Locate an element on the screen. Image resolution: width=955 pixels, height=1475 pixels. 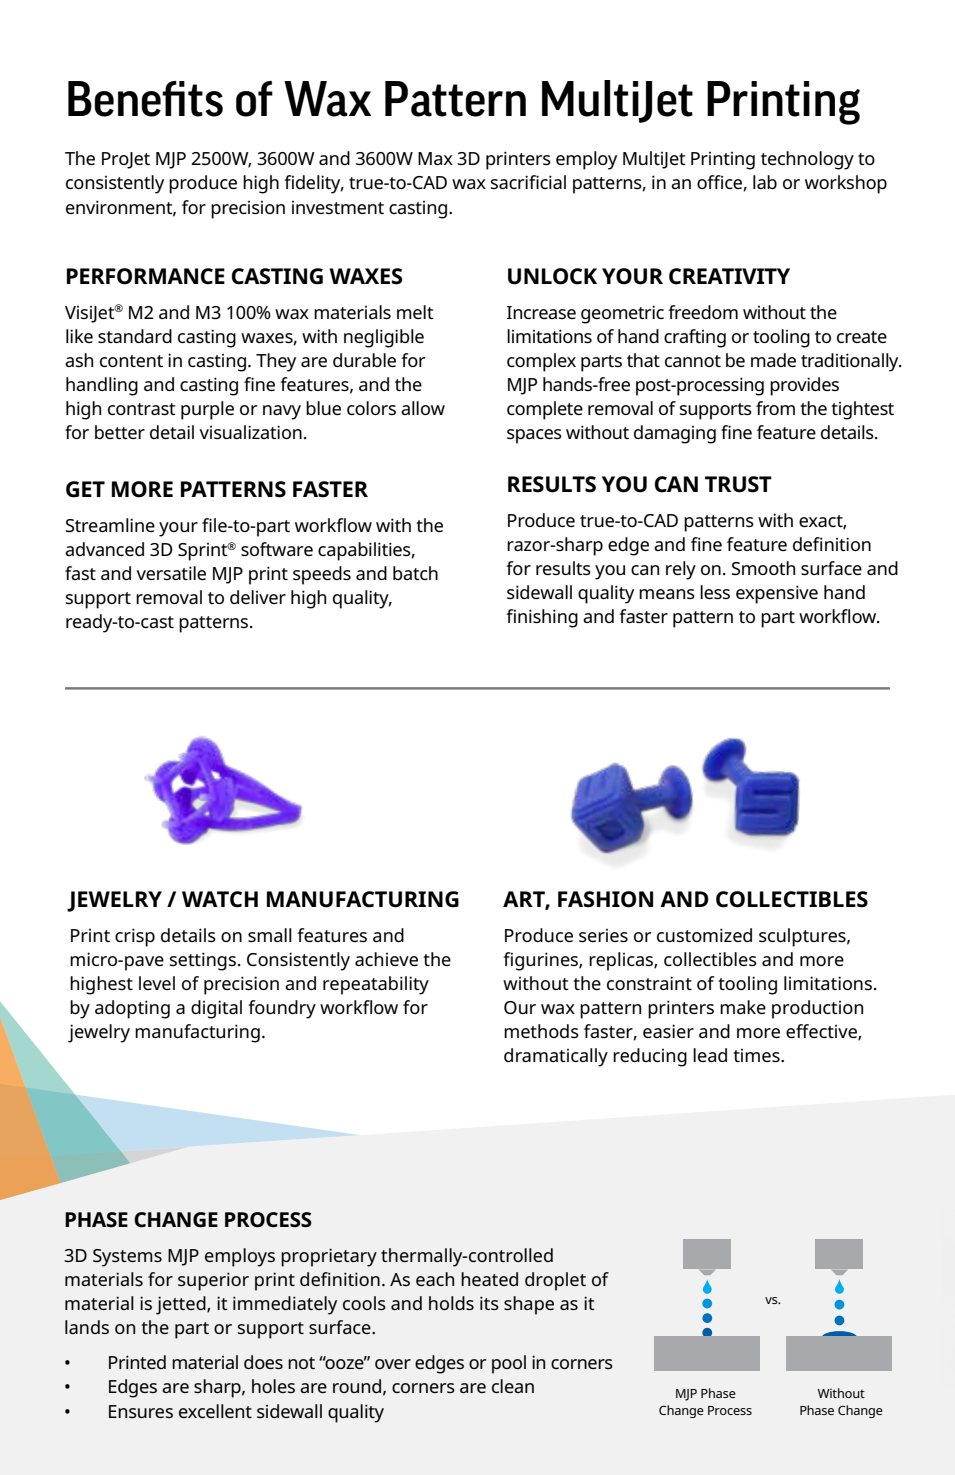
times is located at coordinates (757, 1055).
